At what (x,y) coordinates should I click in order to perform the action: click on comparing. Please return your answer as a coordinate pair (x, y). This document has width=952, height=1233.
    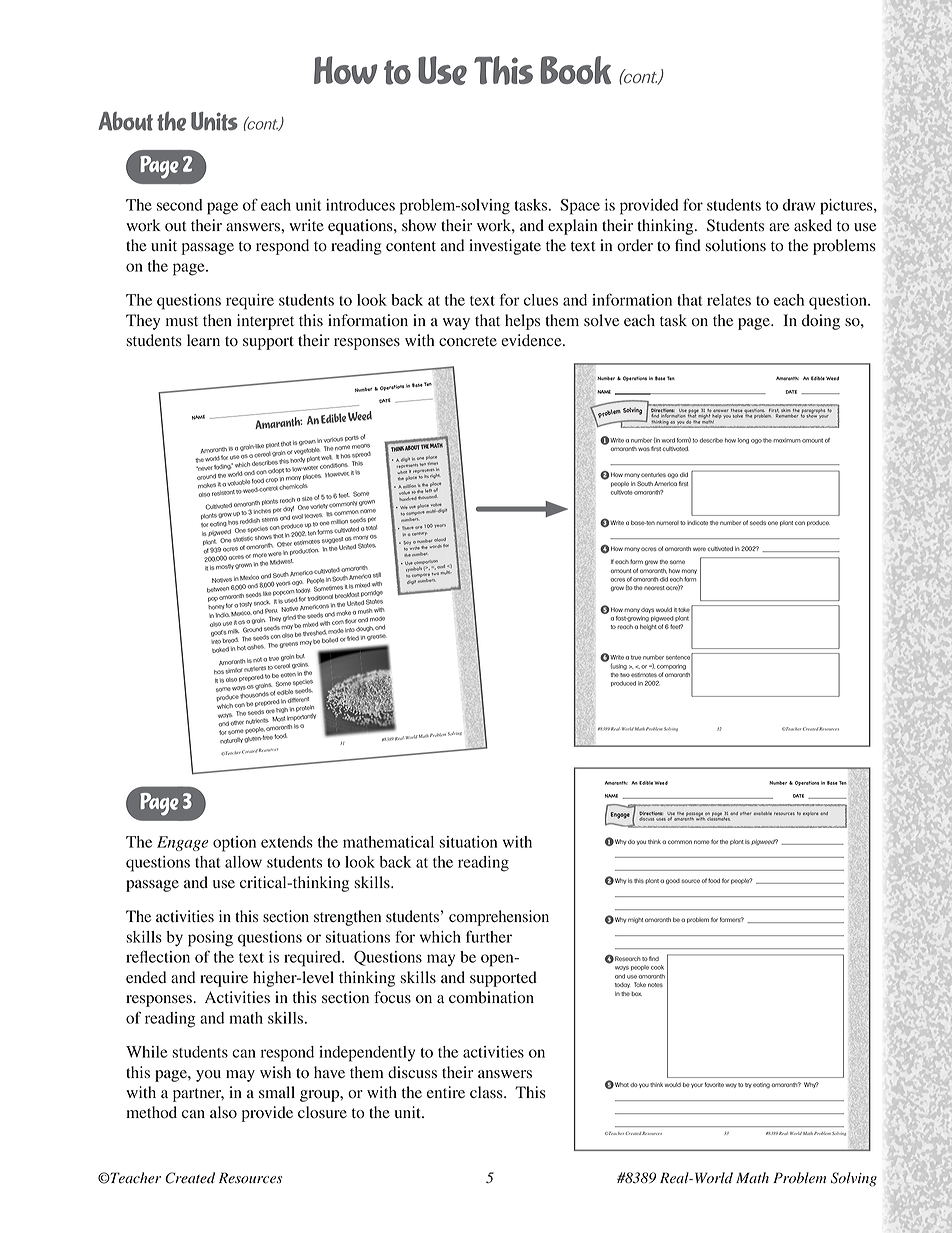
    Looking at the image, I should click on (671, 667).
